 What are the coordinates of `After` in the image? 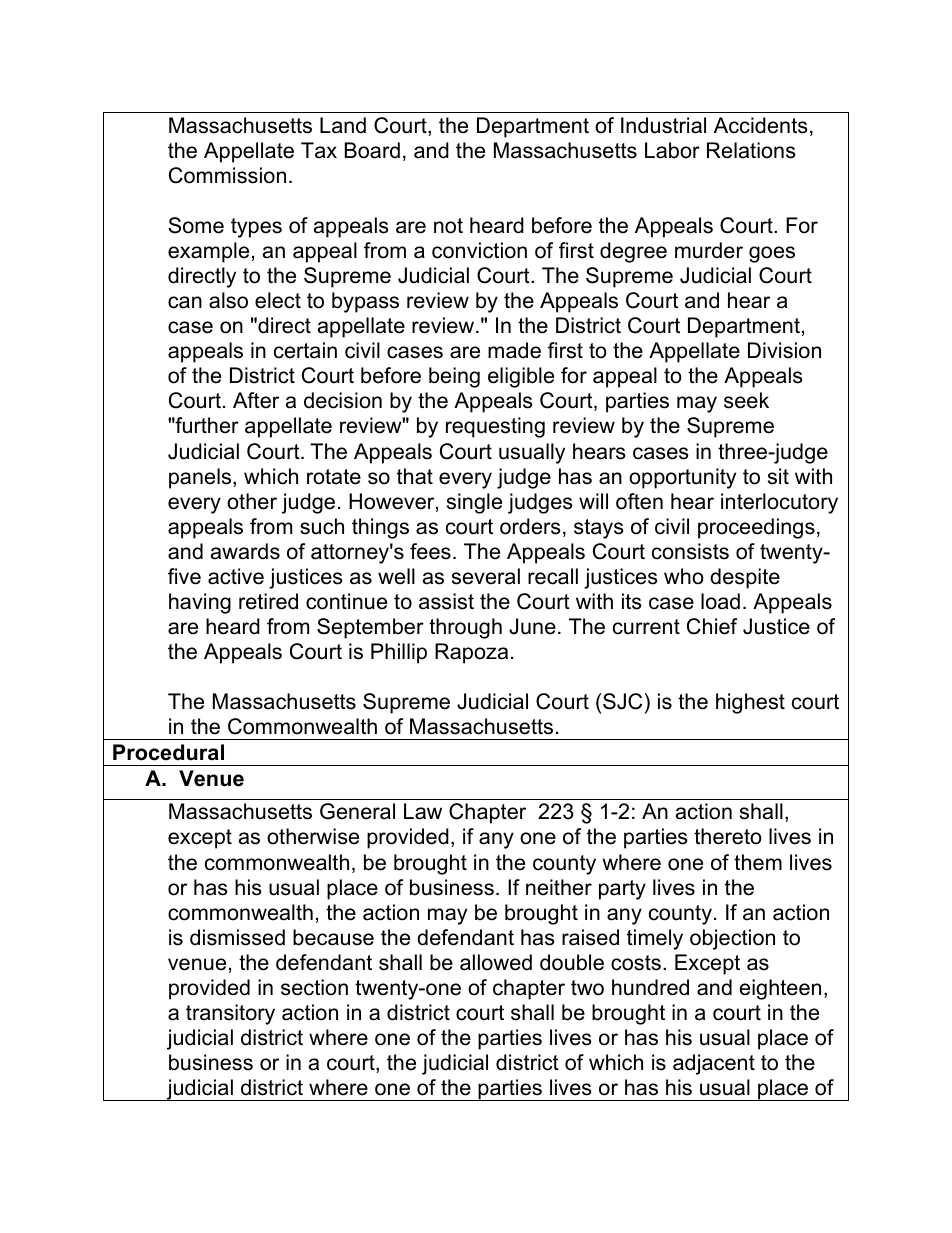 It's located at (256, 400).
